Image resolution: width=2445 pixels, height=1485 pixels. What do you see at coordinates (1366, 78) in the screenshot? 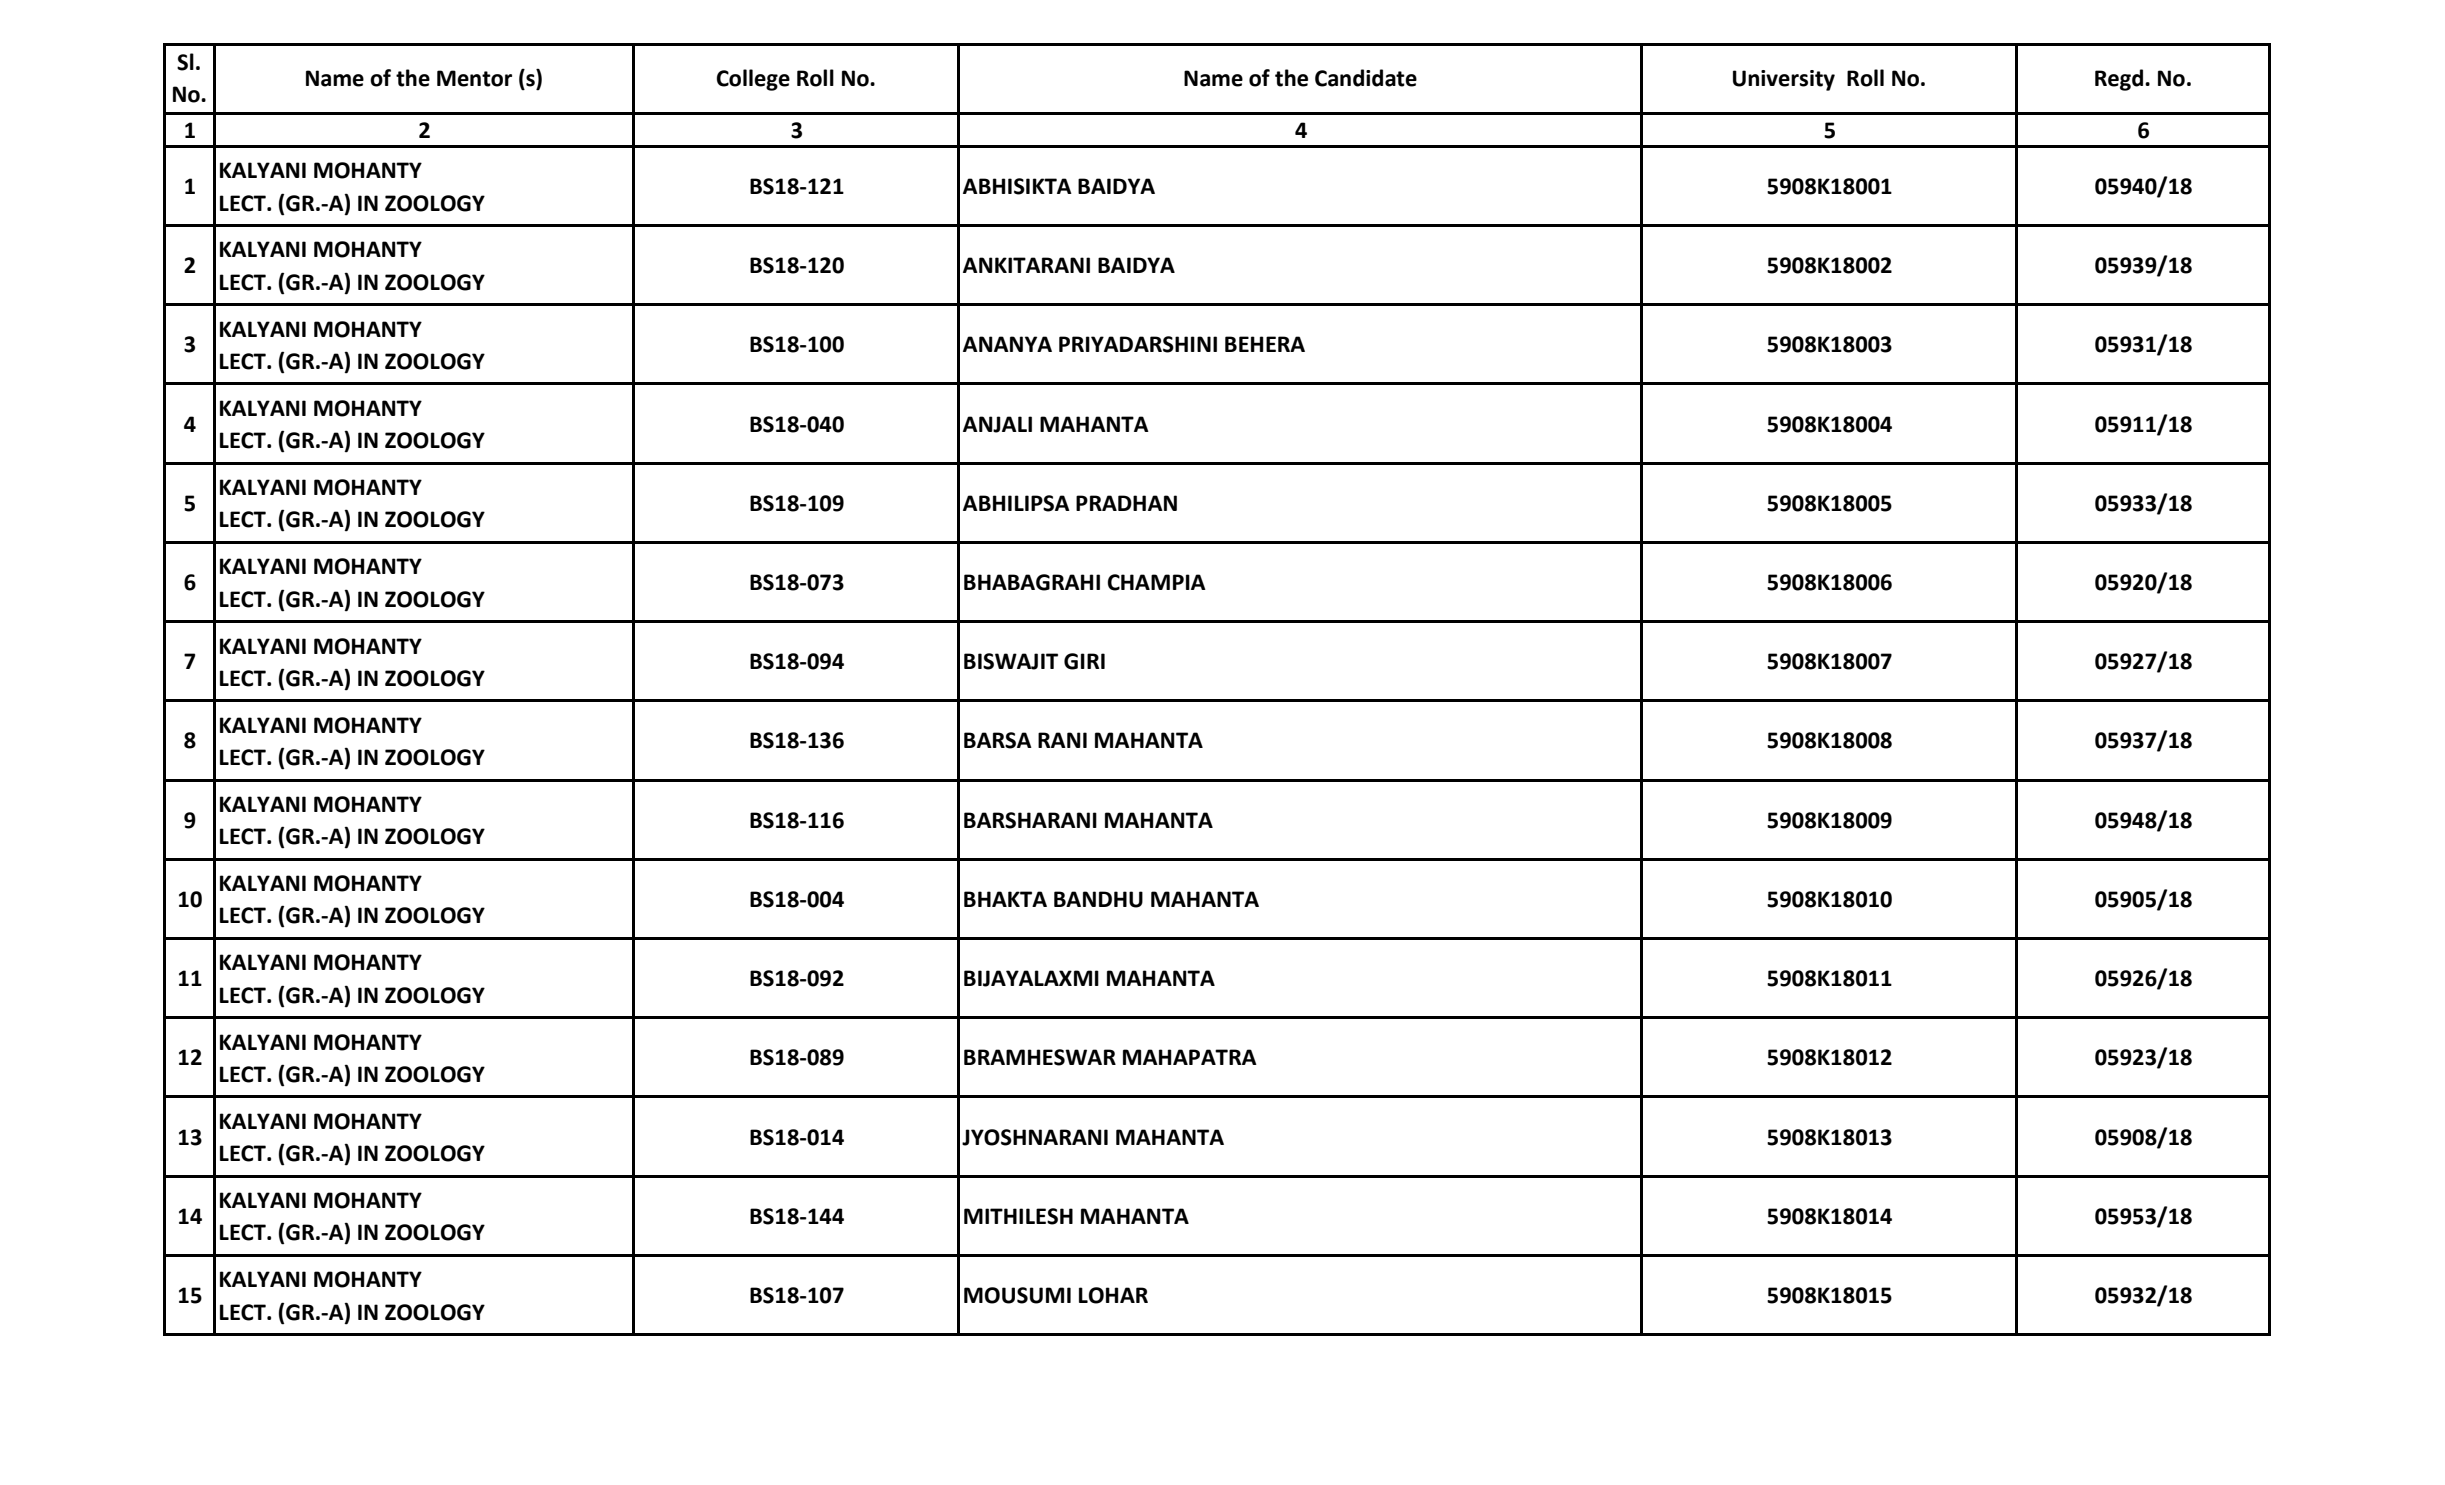
I see `Candidate` at bounding box center [1366, 78].
